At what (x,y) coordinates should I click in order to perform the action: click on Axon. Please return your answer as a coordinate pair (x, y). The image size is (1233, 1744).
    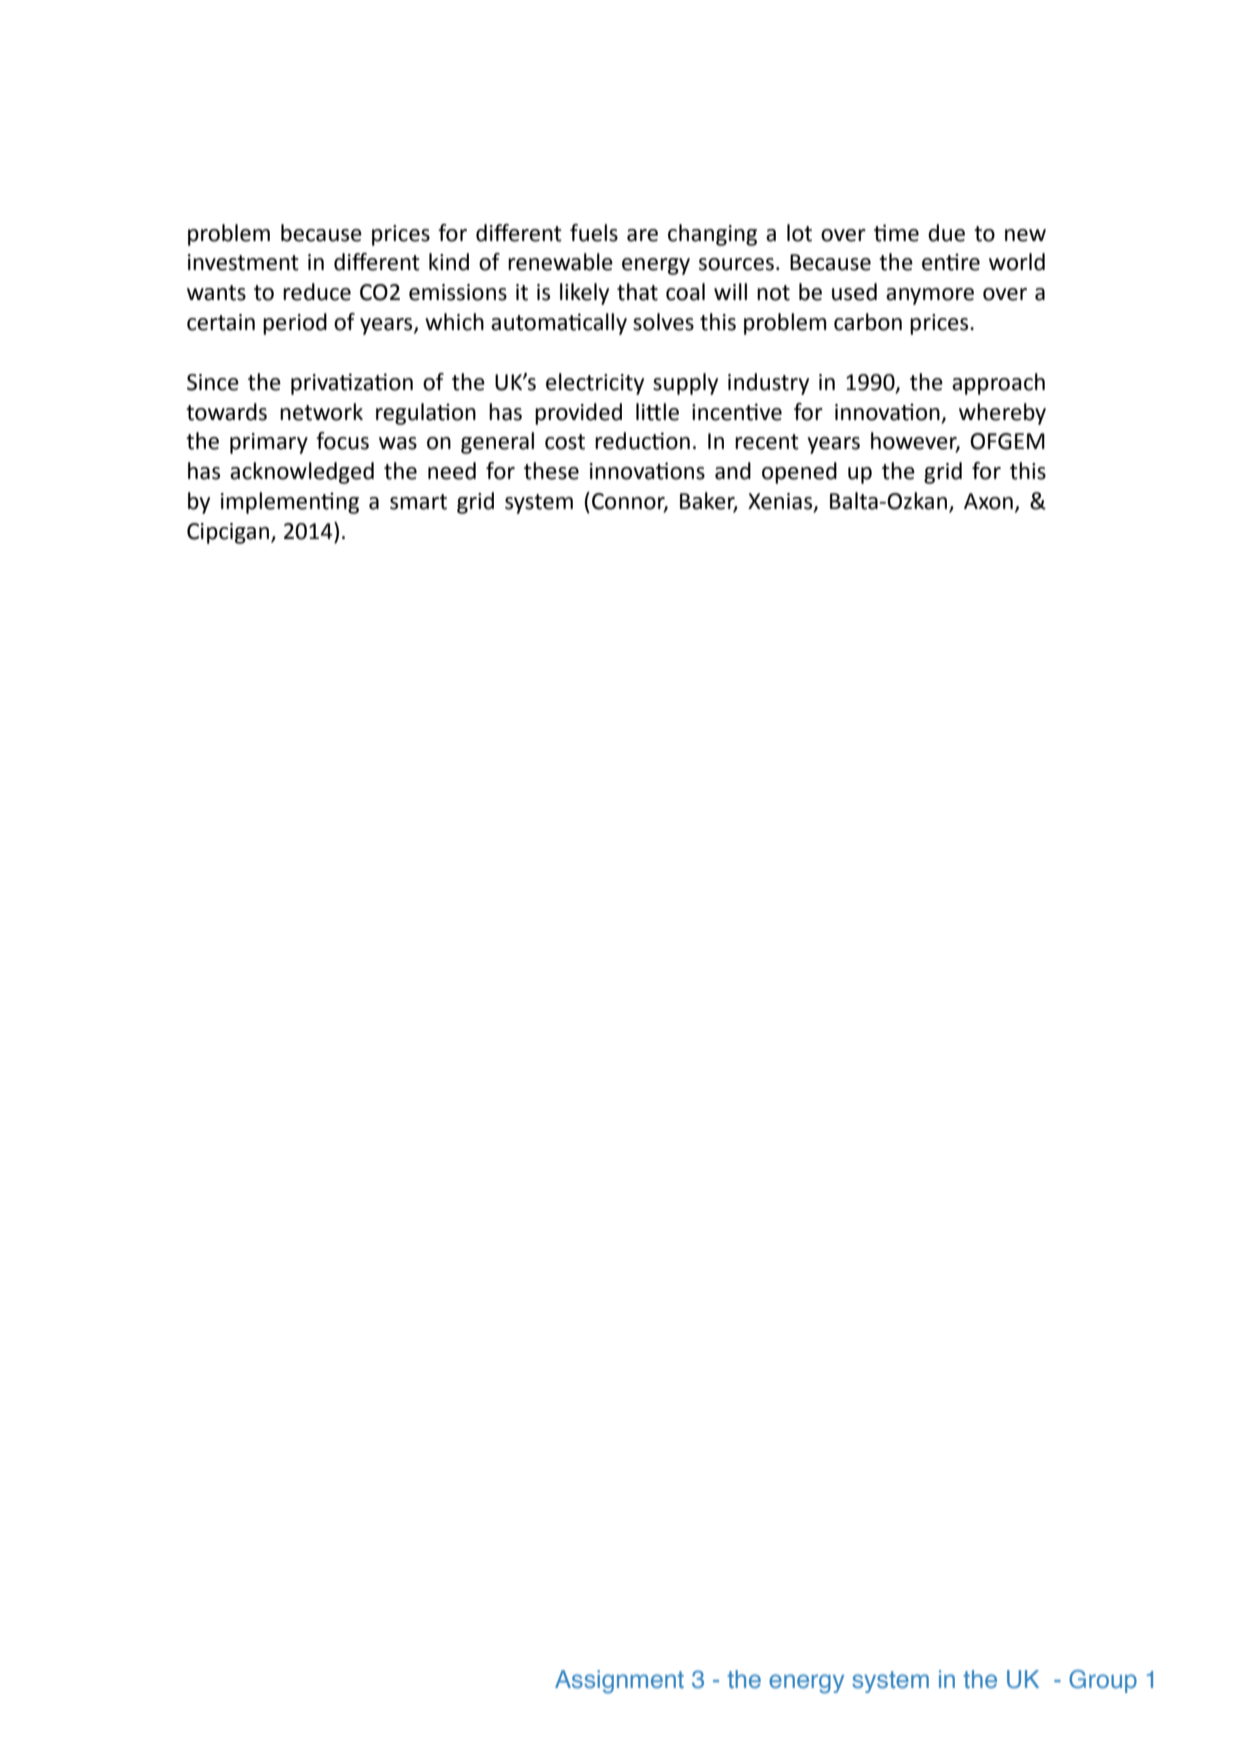
    Looking at the image, I should click on (988, 501).
